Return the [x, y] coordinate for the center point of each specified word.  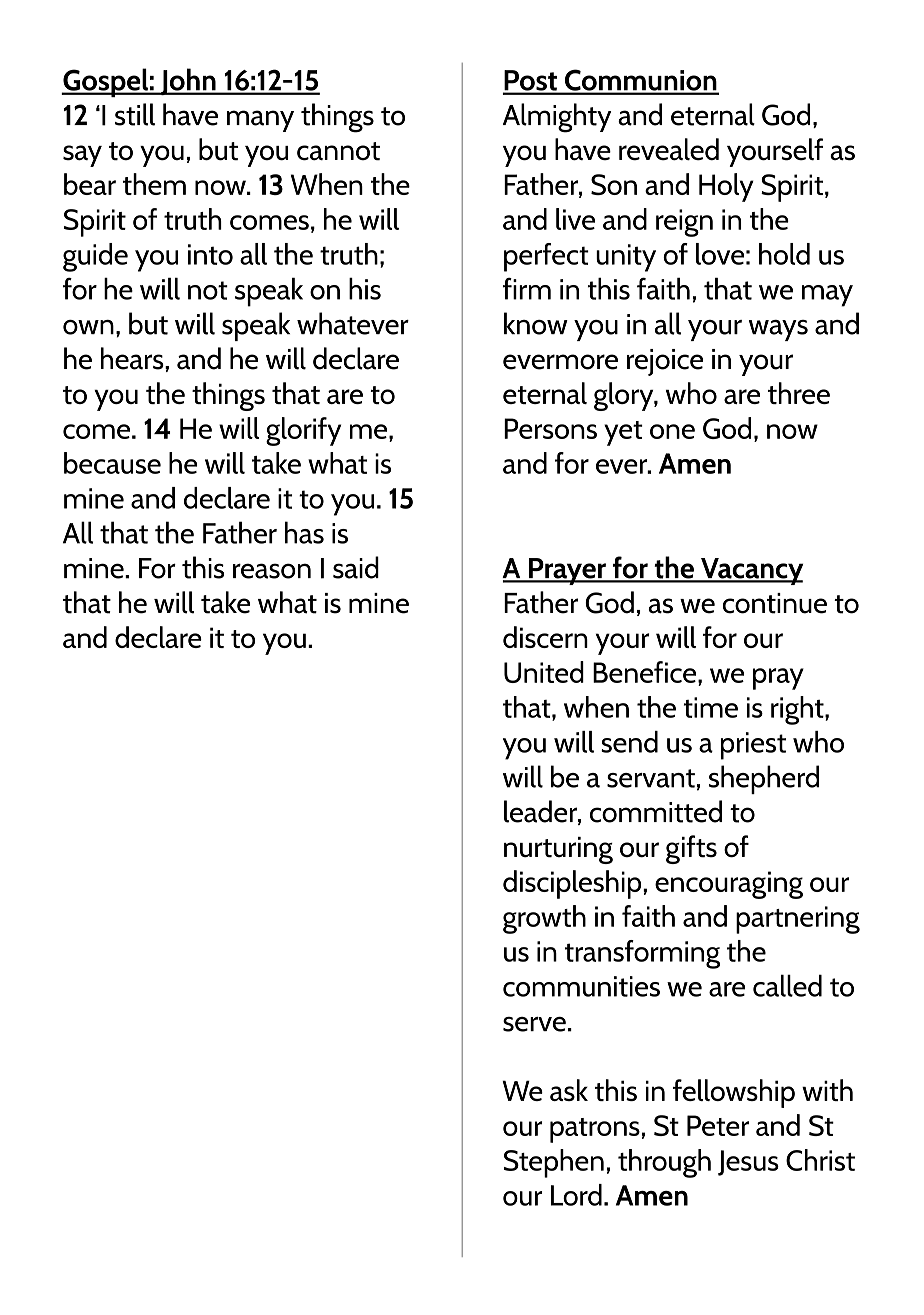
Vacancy [751, 571]
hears [133, 358]
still [135, 114]
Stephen [554, 1163]
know [536, 323]
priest [753, 746]
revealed [669, 149]
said [356, 567]
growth [544, 919]
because [112, 463]
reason [272, 571]
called [787, 985]
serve [534, 1024]
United [544, 672]
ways [778, 330]
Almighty [557, 118]
